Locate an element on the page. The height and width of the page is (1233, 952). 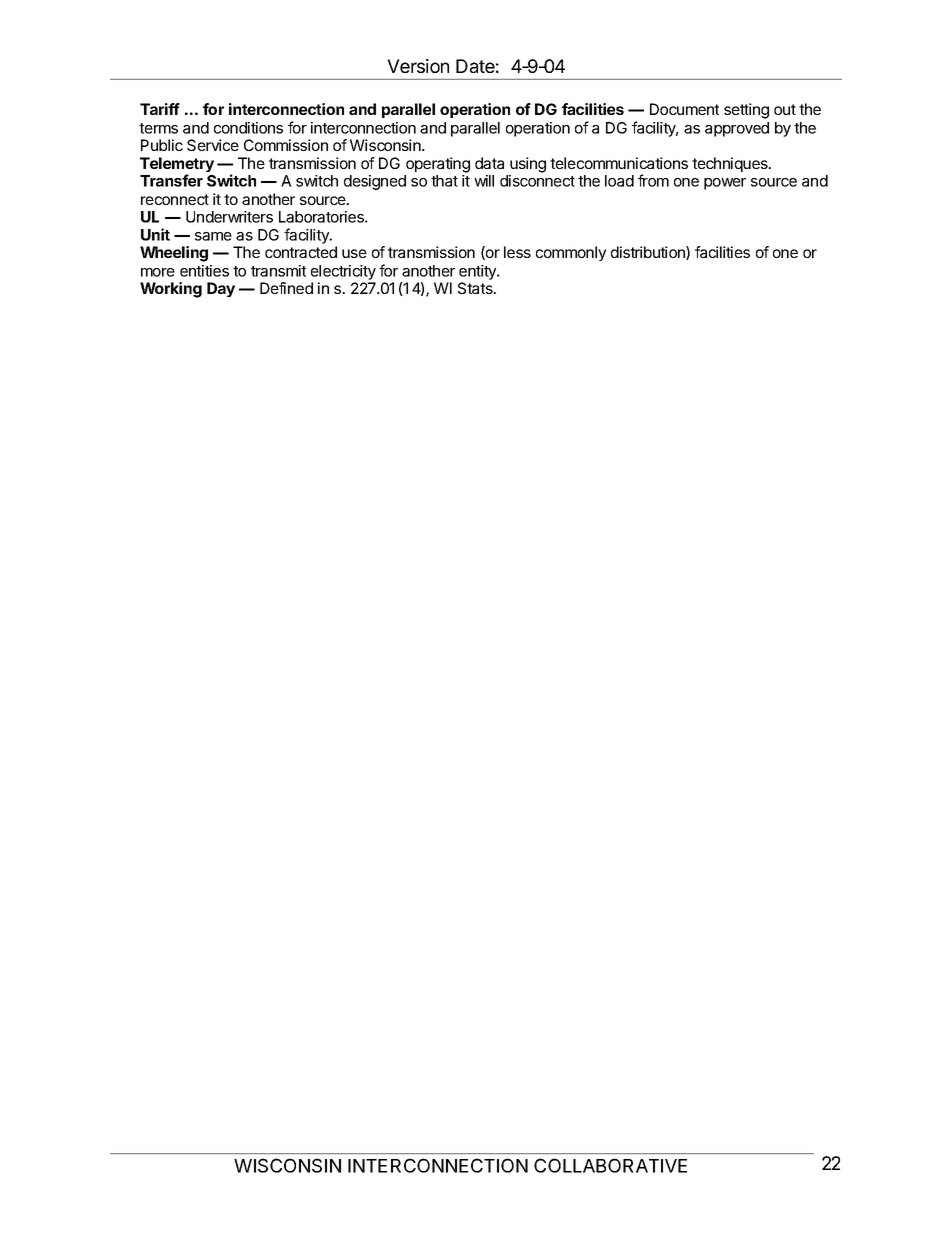
Document is located at coordinates (684, 109).
